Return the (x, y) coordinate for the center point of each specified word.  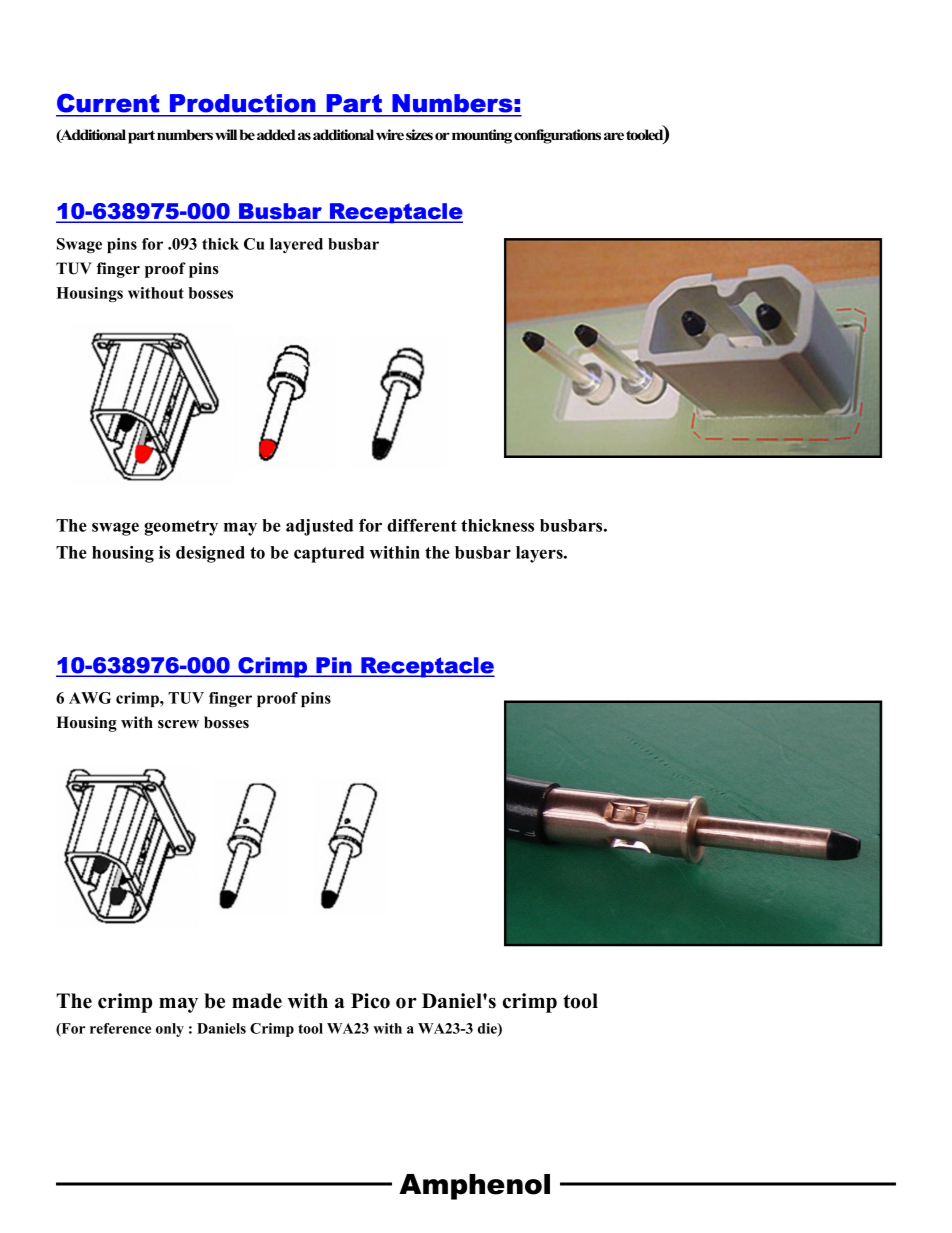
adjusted (319, 527)
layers (540, 554)
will (226, 134)
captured (329, 554)
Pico (370, 1001)
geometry (181, 528)
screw (178, 724)
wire (390, 134)
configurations (557, 136)
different (422, 525)
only (170, 1030)
